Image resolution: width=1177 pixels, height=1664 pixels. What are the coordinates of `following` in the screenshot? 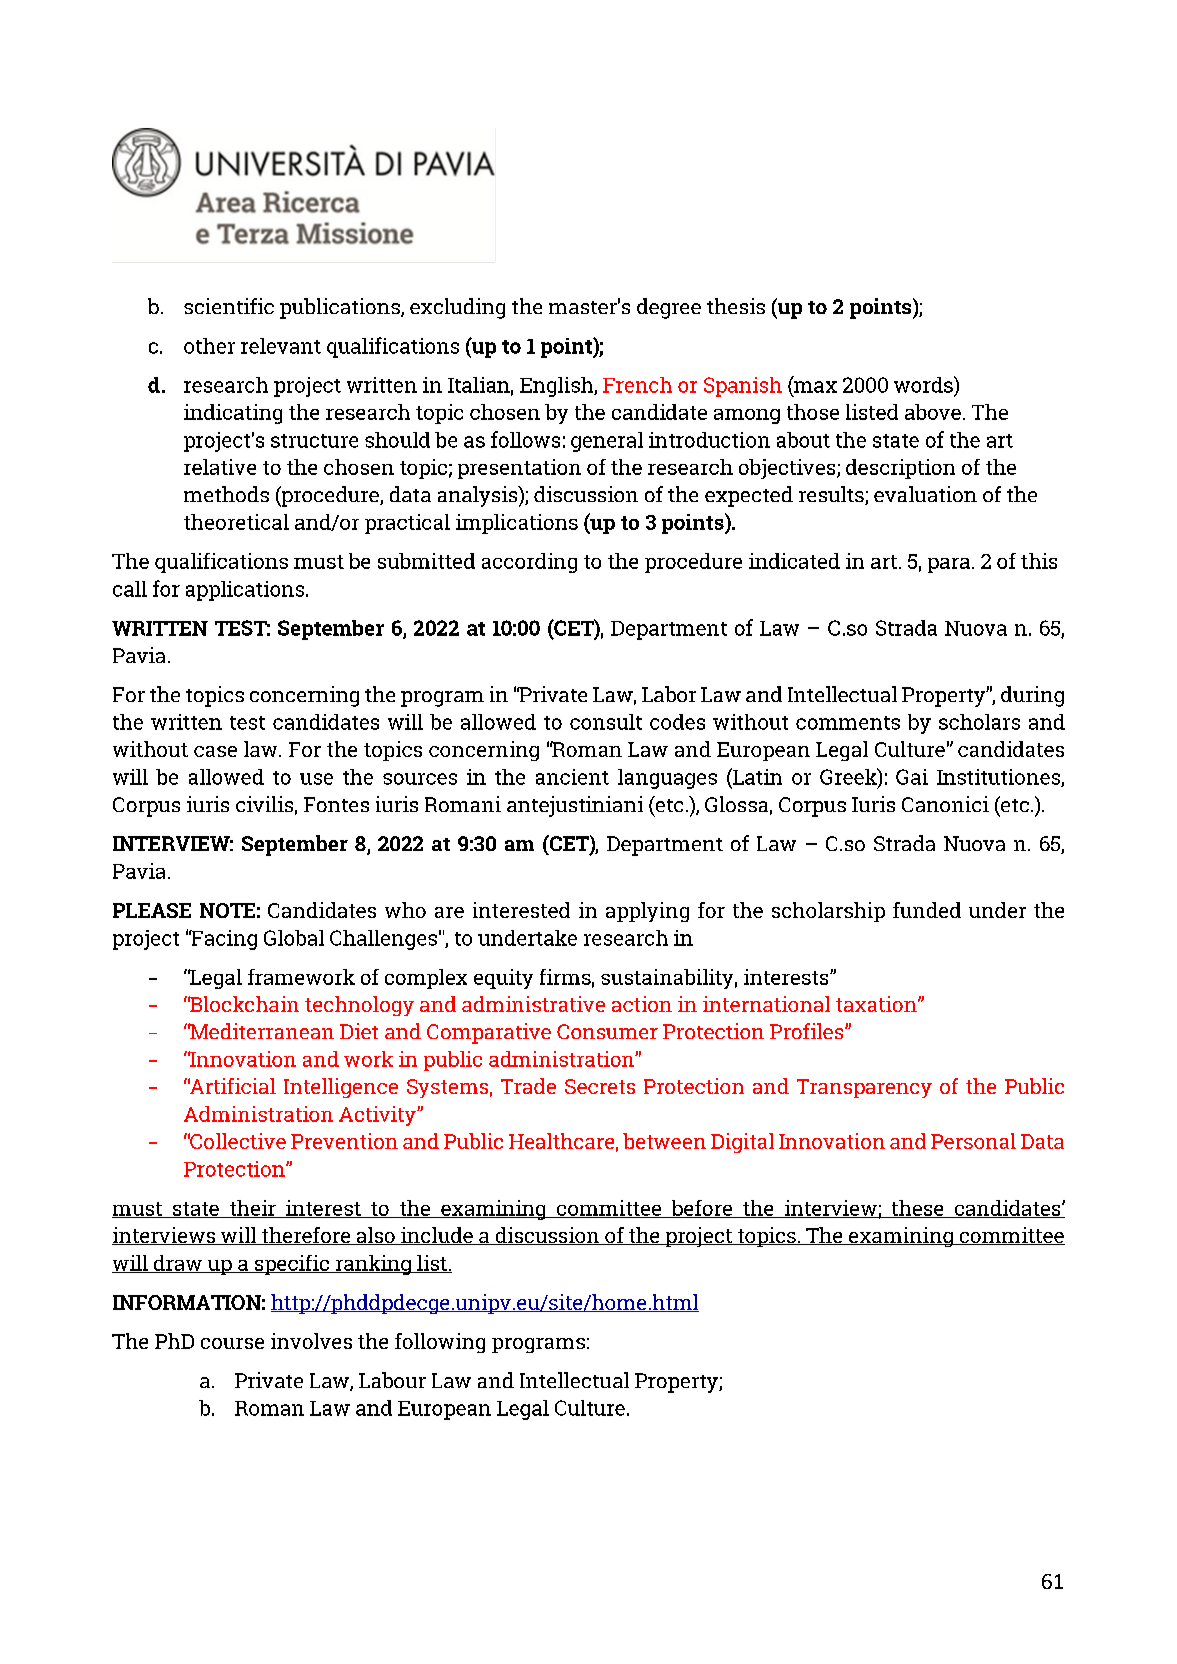 It's located at (440, 1343).
